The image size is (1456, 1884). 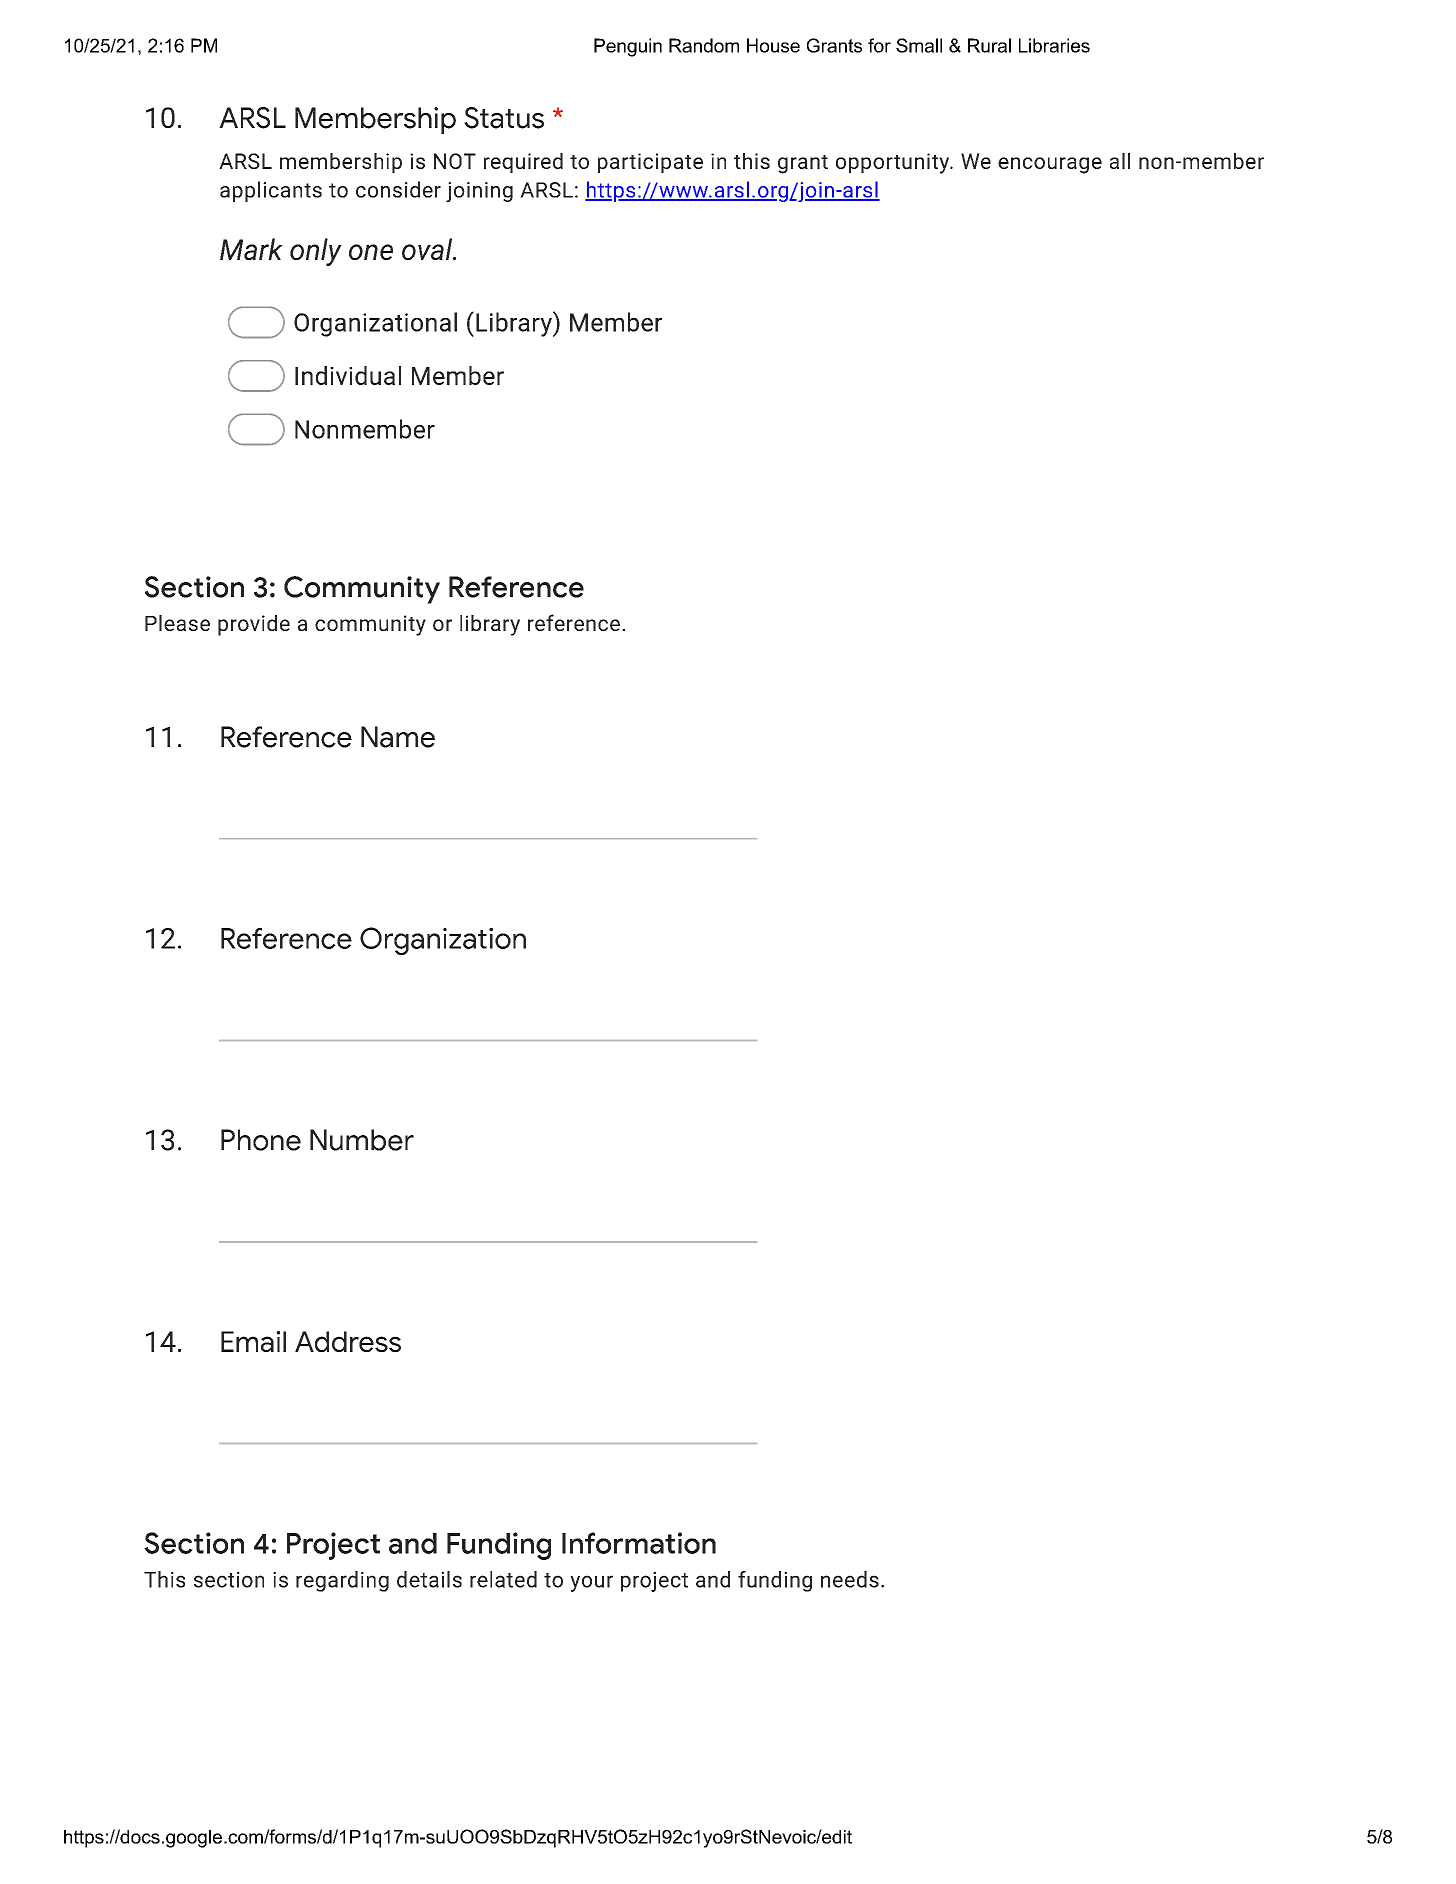 What do you see at coordinates (398, 737) in the document?
I see `Name` at bounding box center [398, 737].
